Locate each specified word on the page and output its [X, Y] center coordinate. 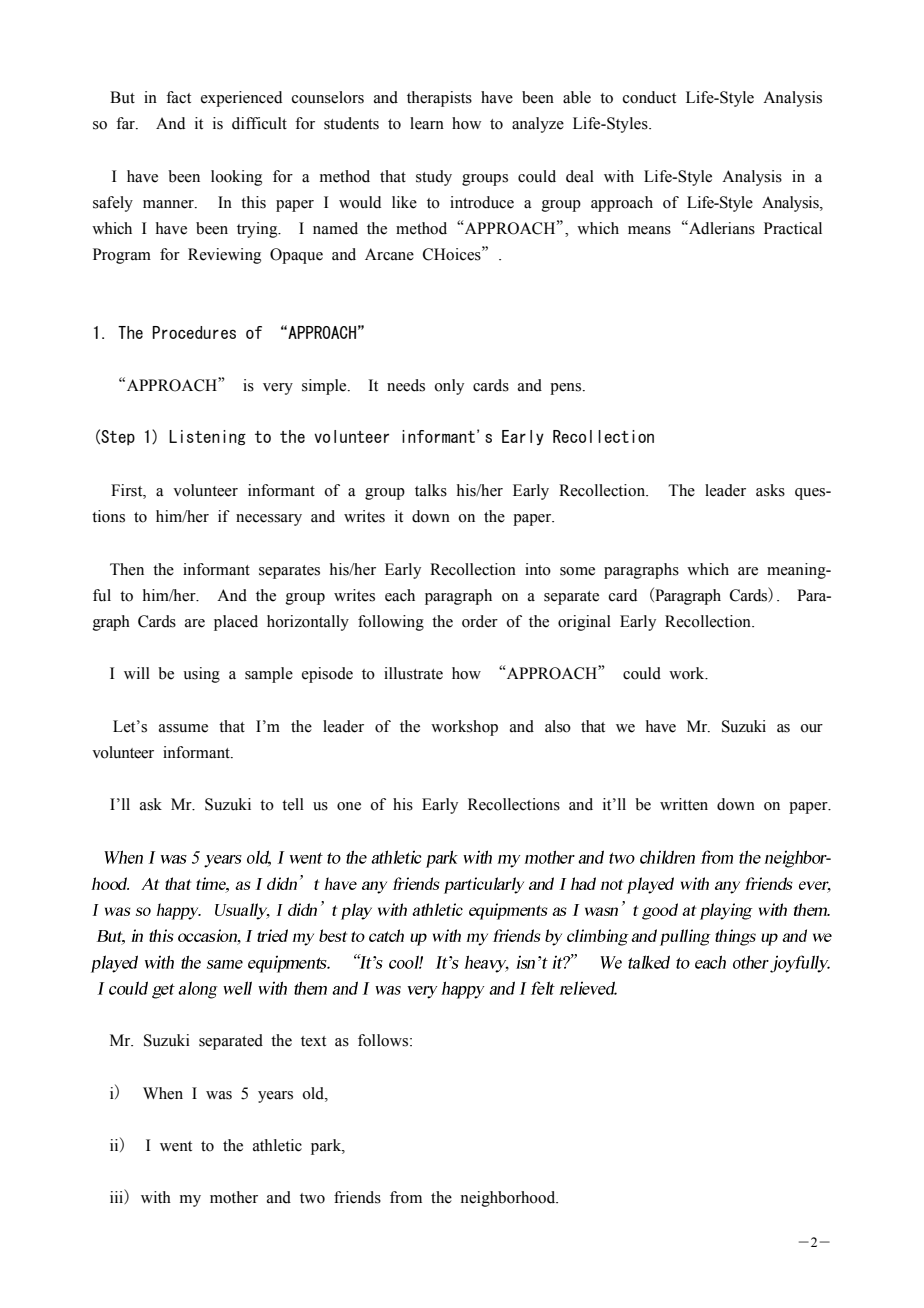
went [176, 1146]
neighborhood [509, 1199]
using [201, 675]
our [811, 728]
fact [178, 97]
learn [427, 123]
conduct [649, 97]
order [480, 621]
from [406, 1197]
